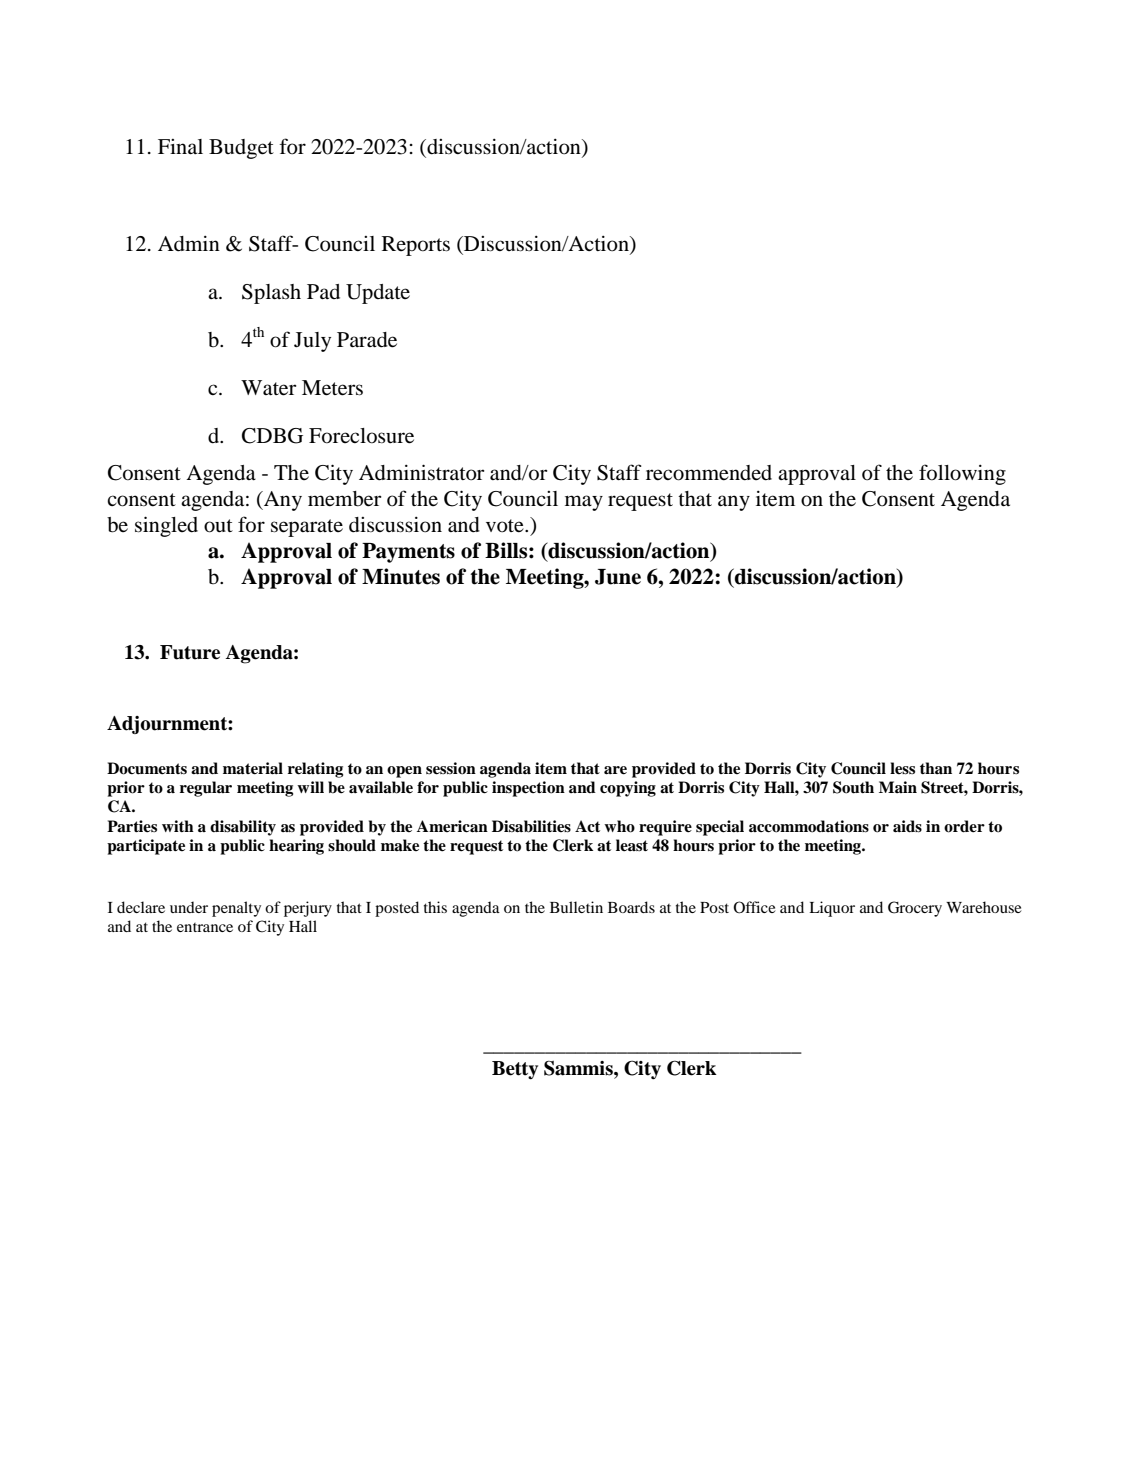 This screenshot has width=1141, height=1477. I want to click on following, so click(962, 474).
